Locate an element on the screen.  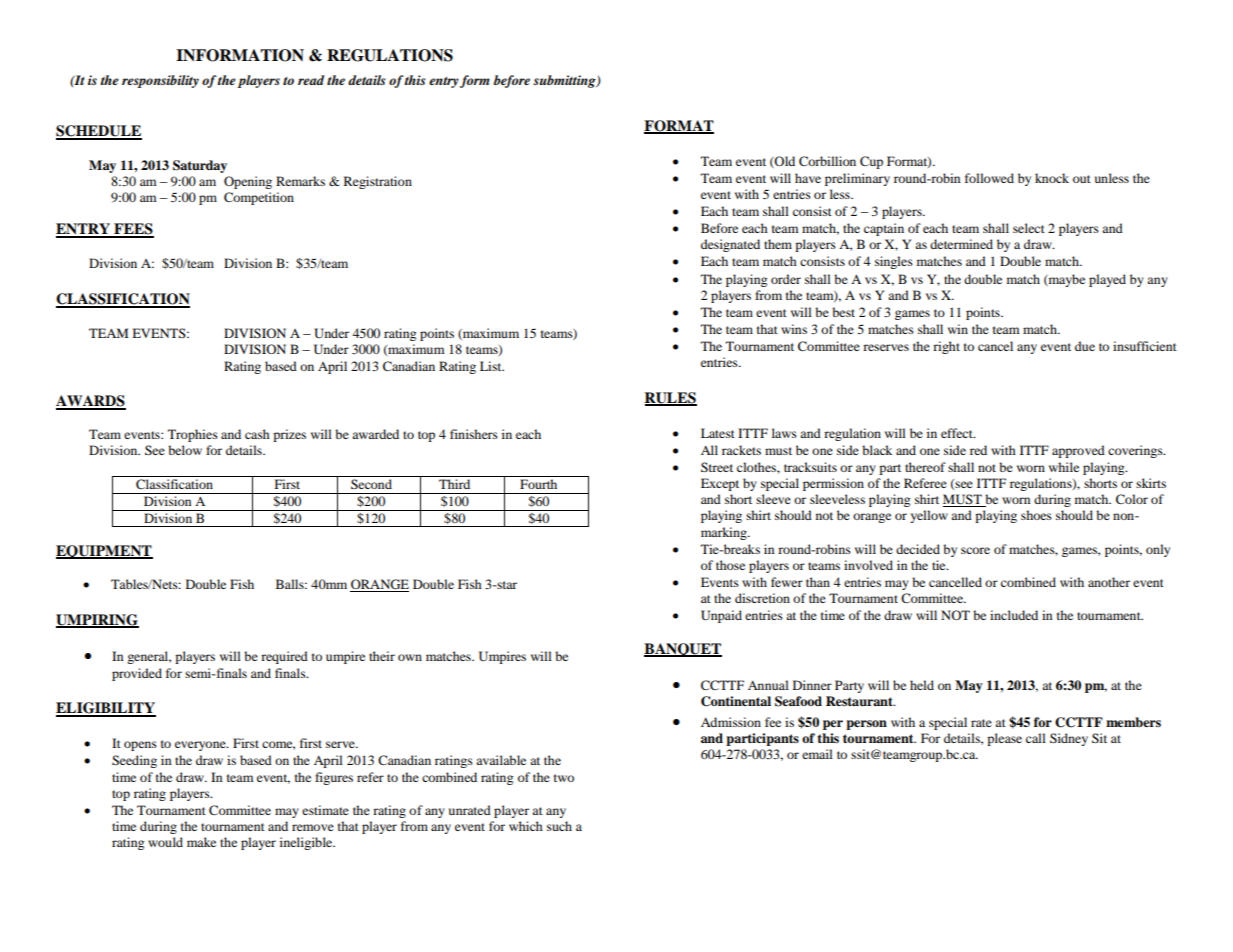
make is located at coordinates (201, 842).
